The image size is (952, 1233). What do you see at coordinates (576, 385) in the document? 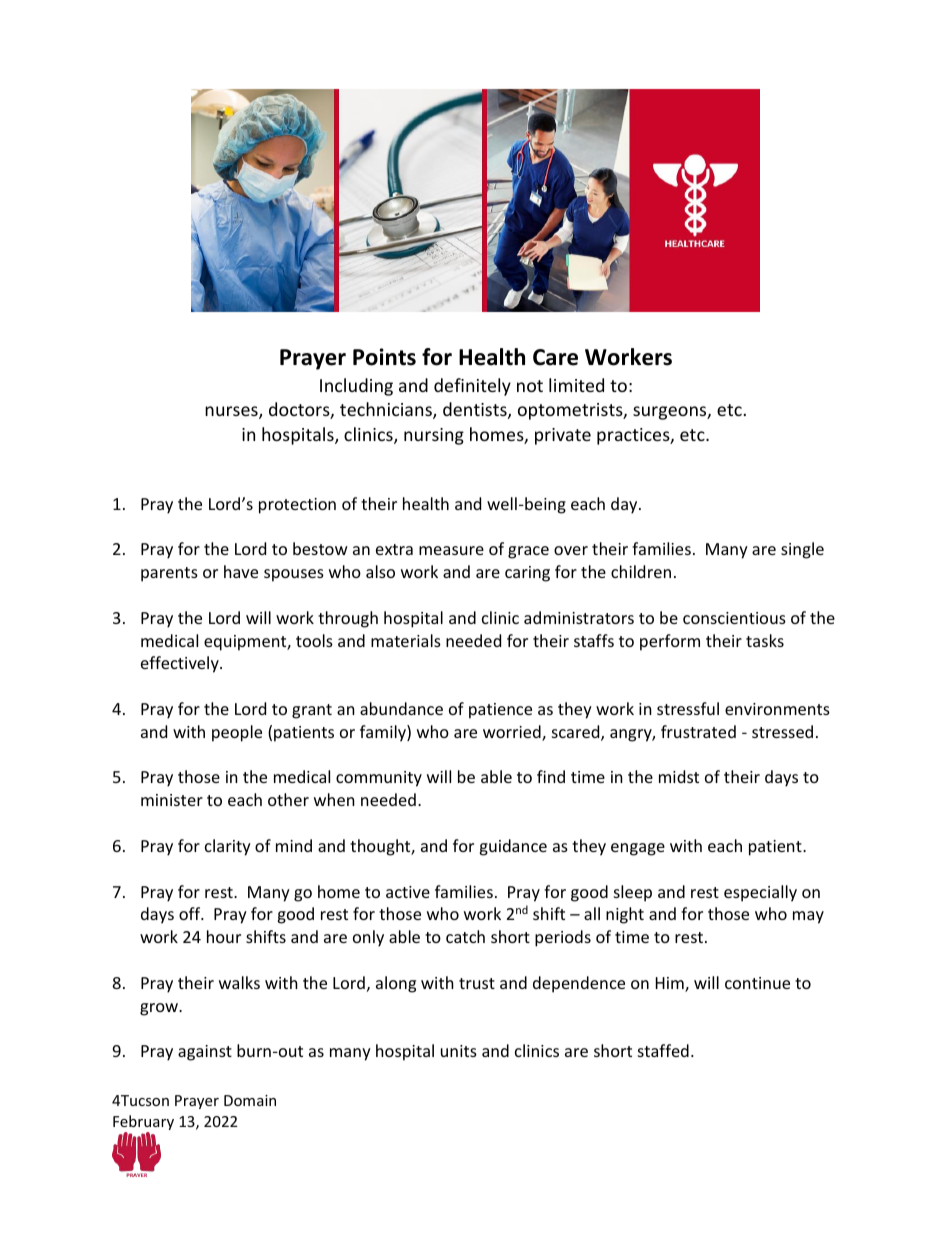
I see `limited` at bounding box center [576, 385].
